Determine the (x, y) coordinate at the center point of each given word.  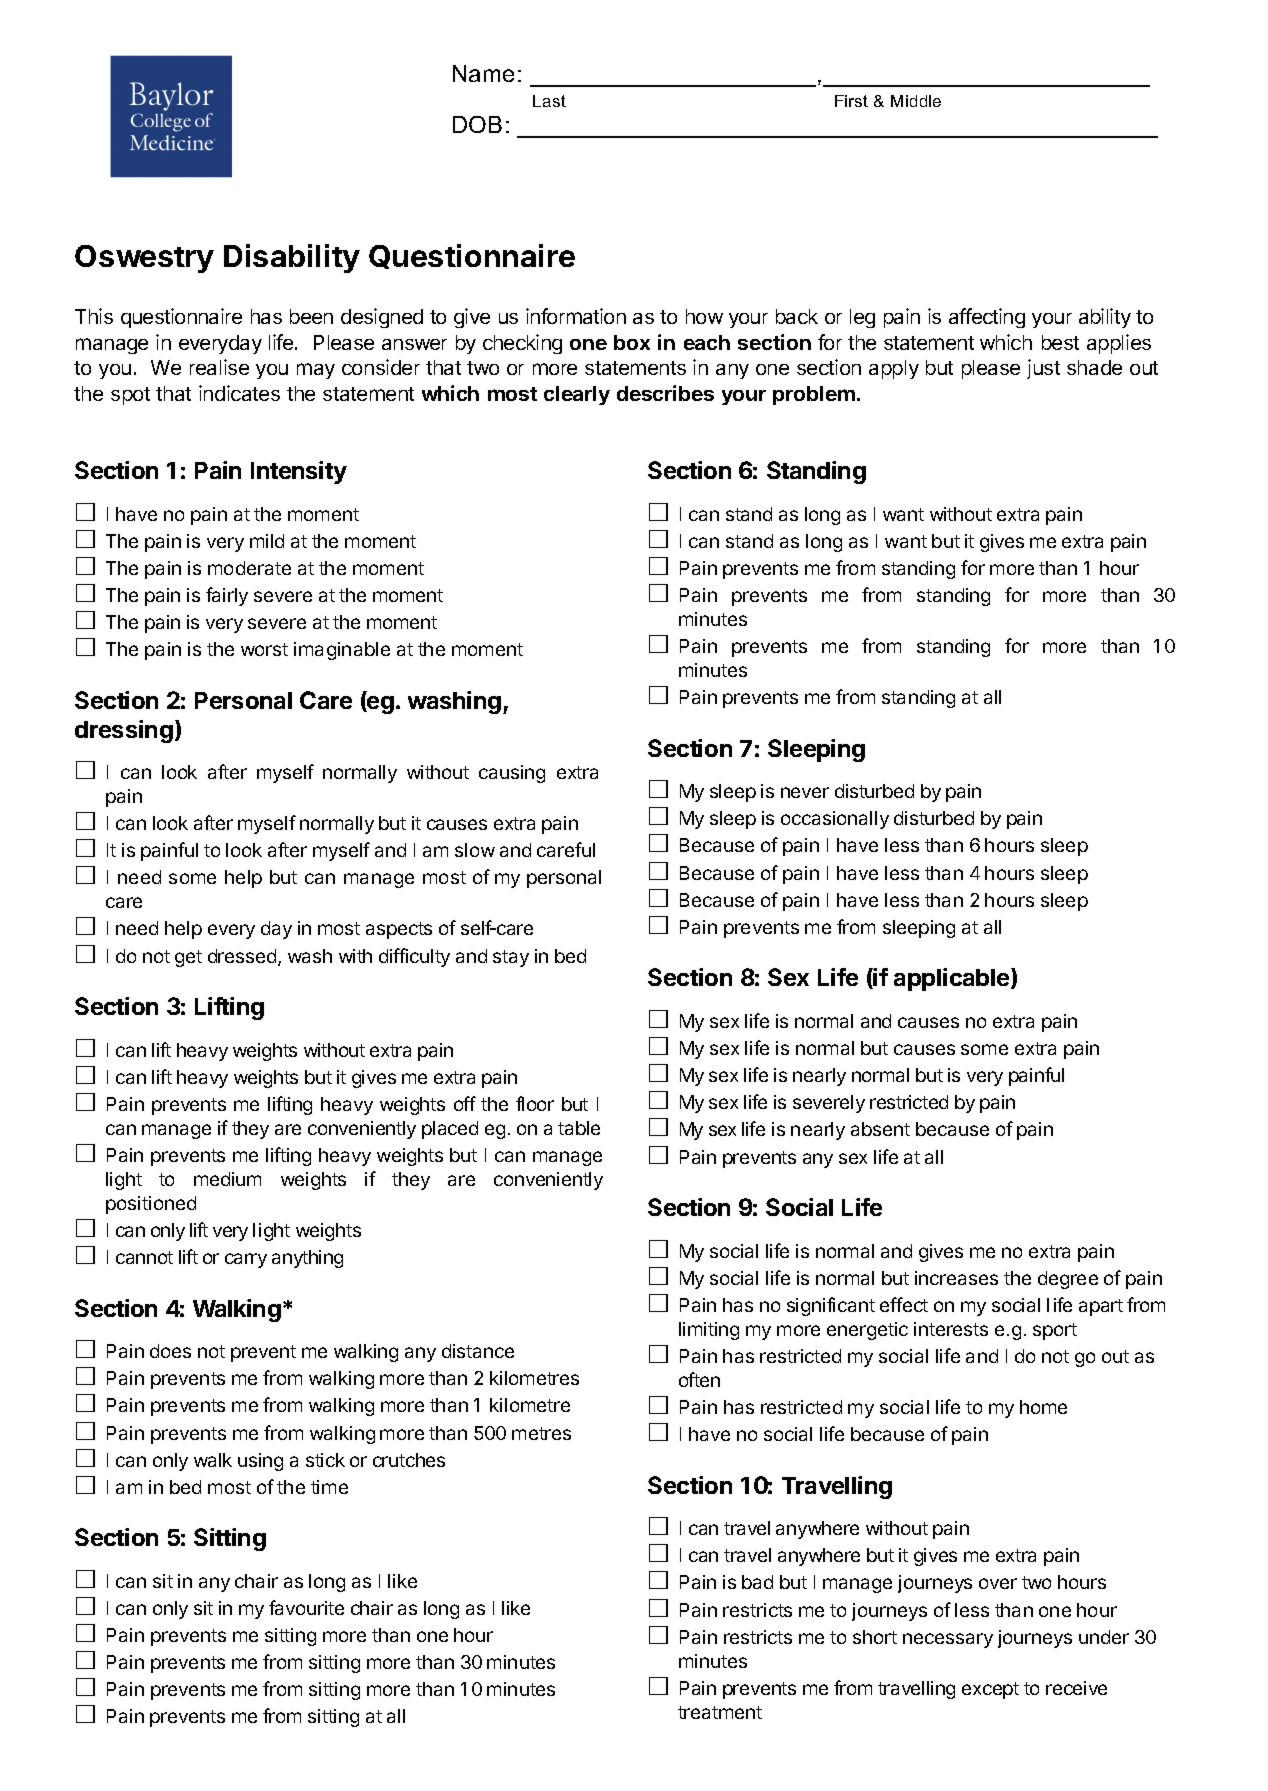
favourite (306, 1607)
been (311, 316)
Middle (916, 101)
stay (511, 958)
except (990, 1690)
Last (549, 101)
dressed (242, 956)
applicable (953, 979)
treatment (720, 1712)
